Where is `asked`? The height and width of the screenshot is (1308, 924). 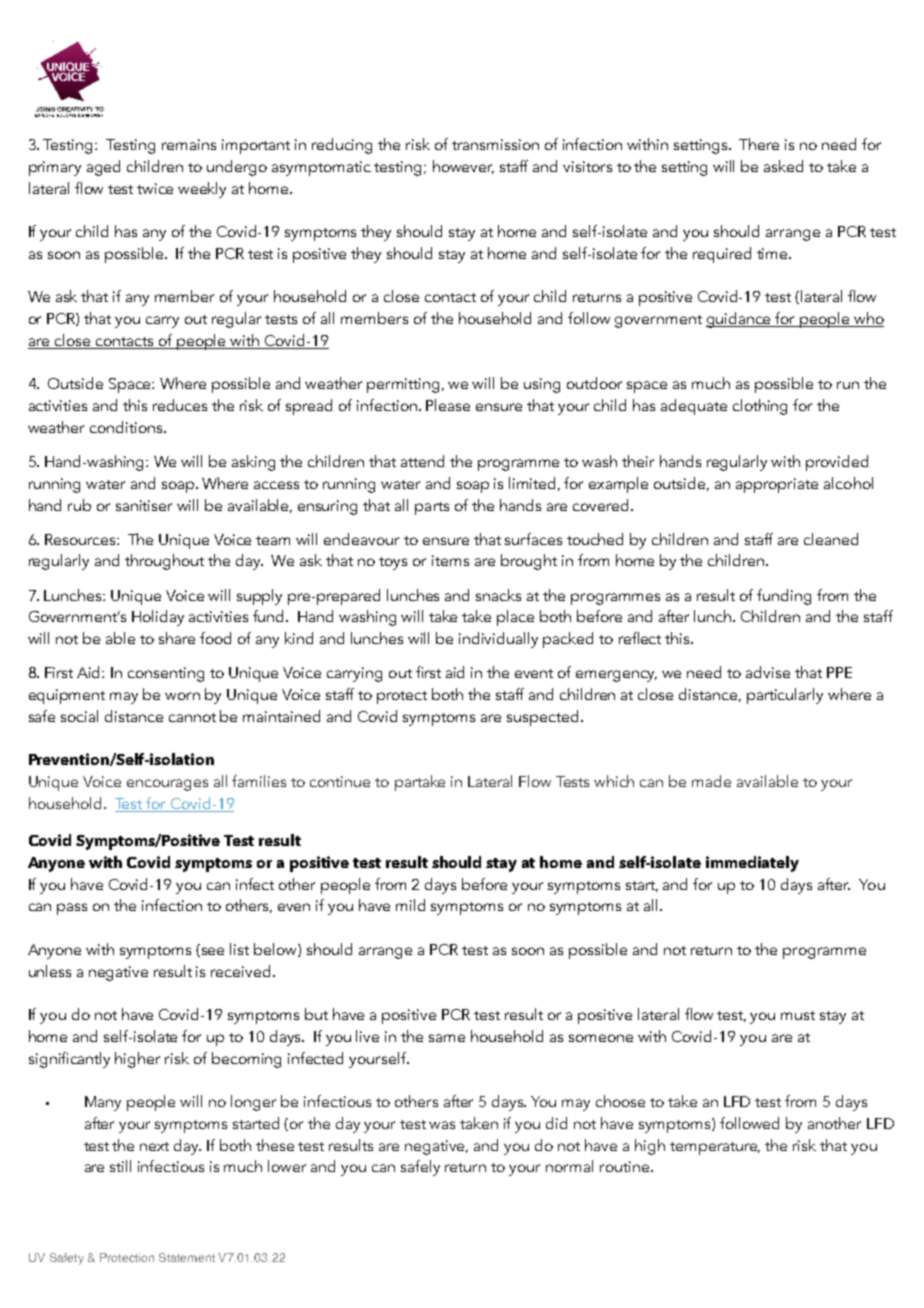 asked is located at coordinates (783, 166).
